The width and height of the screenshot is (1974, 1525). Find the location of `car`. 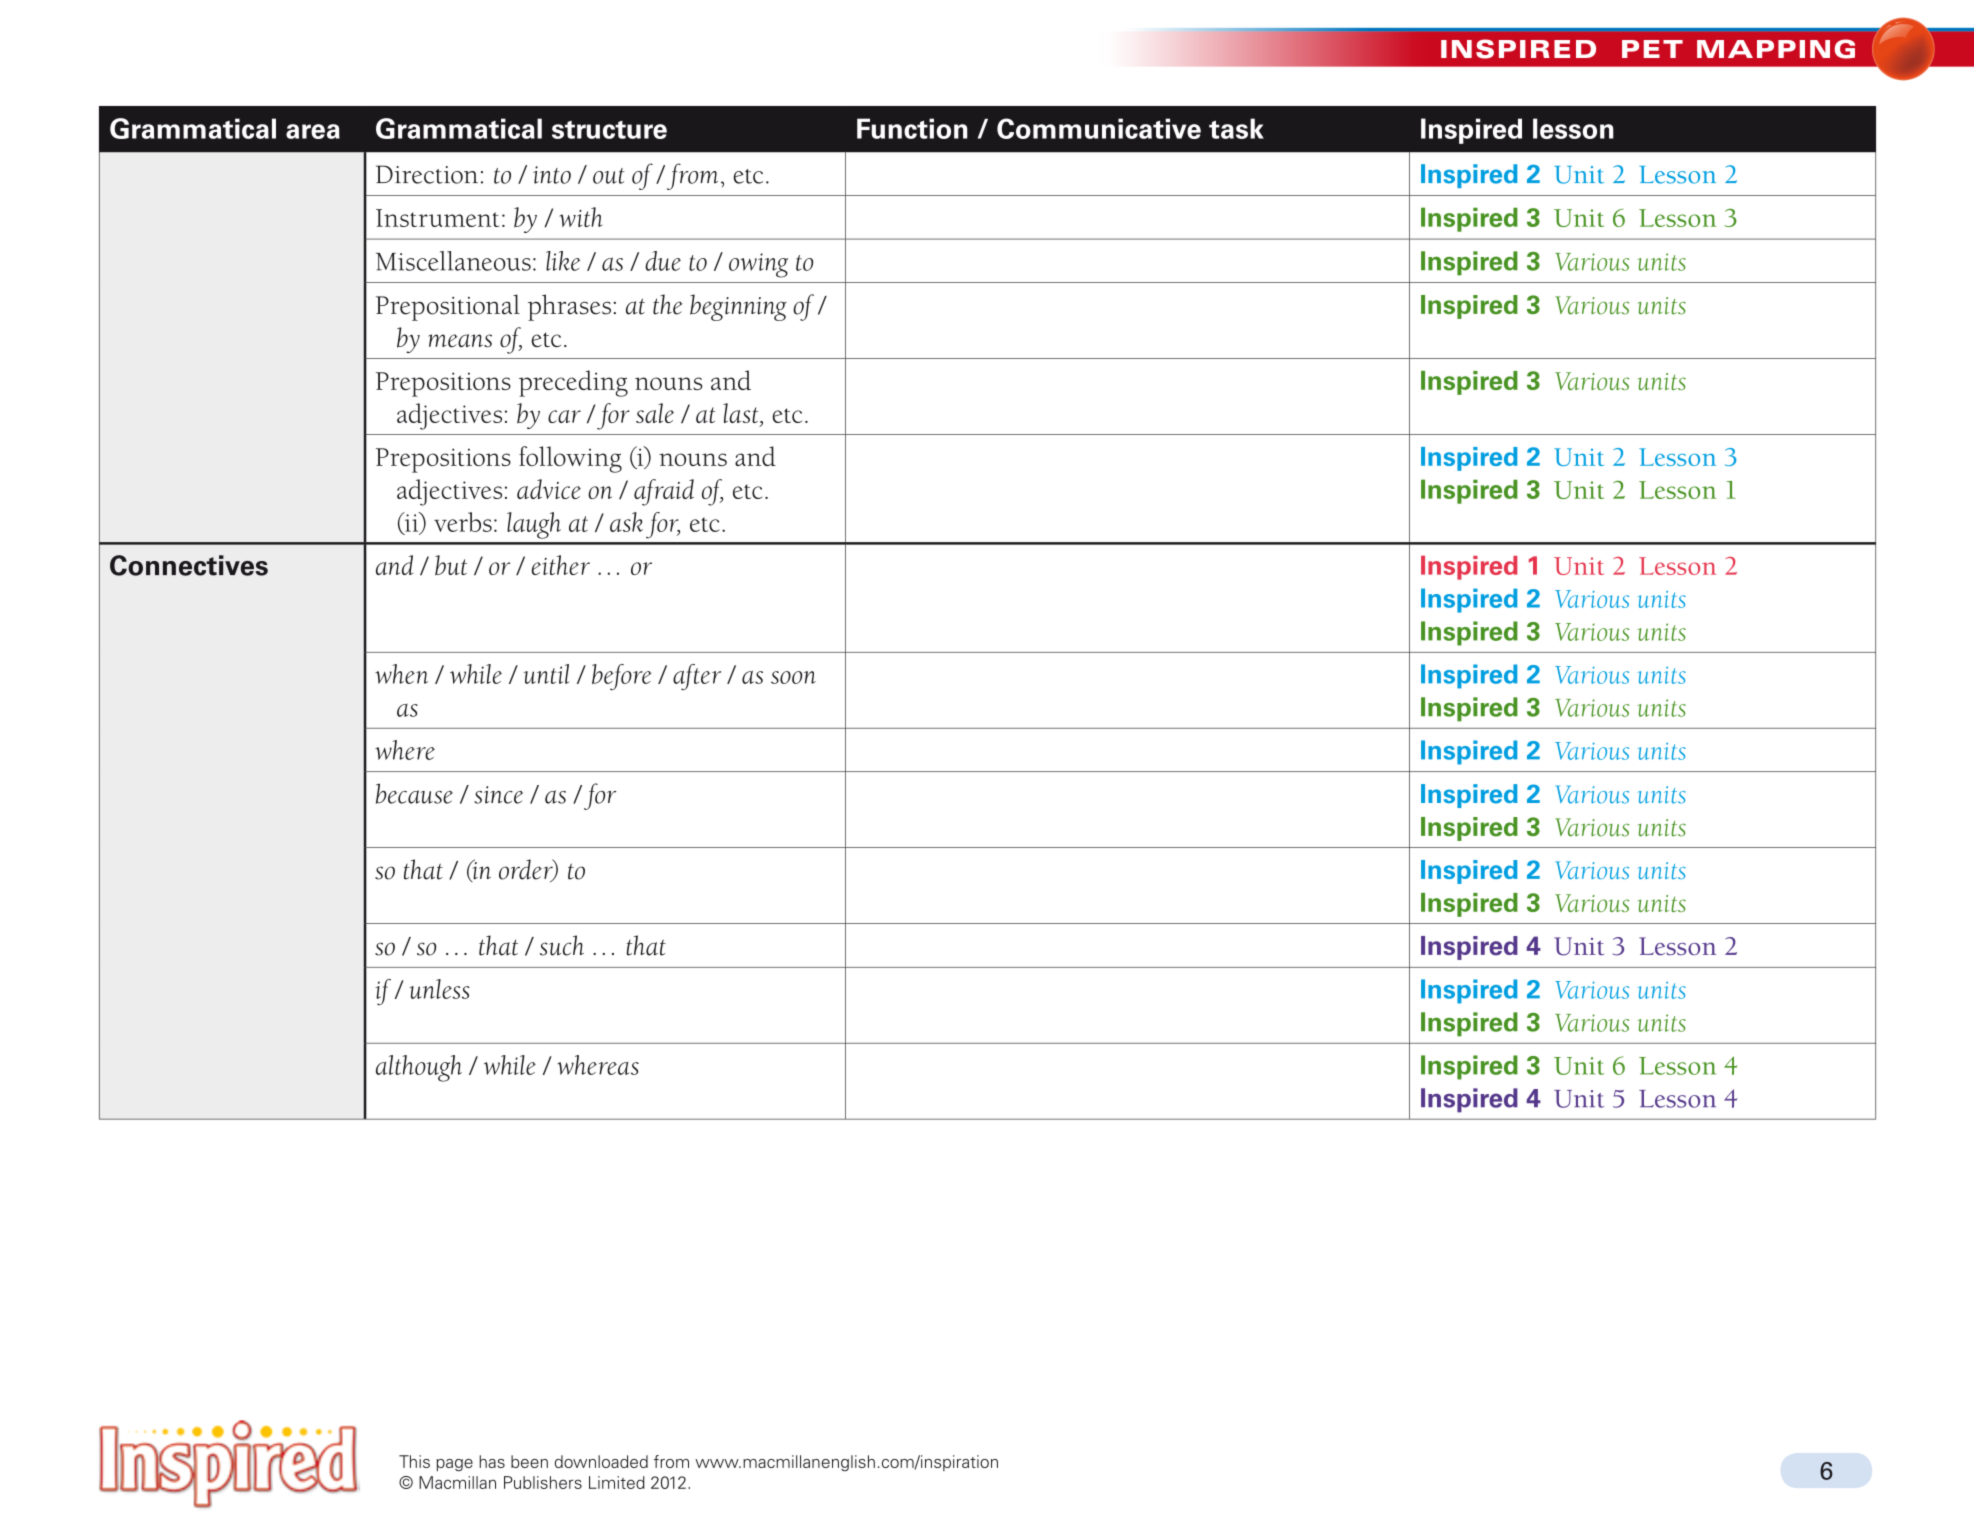

car is located at coordinates (564, 416).
